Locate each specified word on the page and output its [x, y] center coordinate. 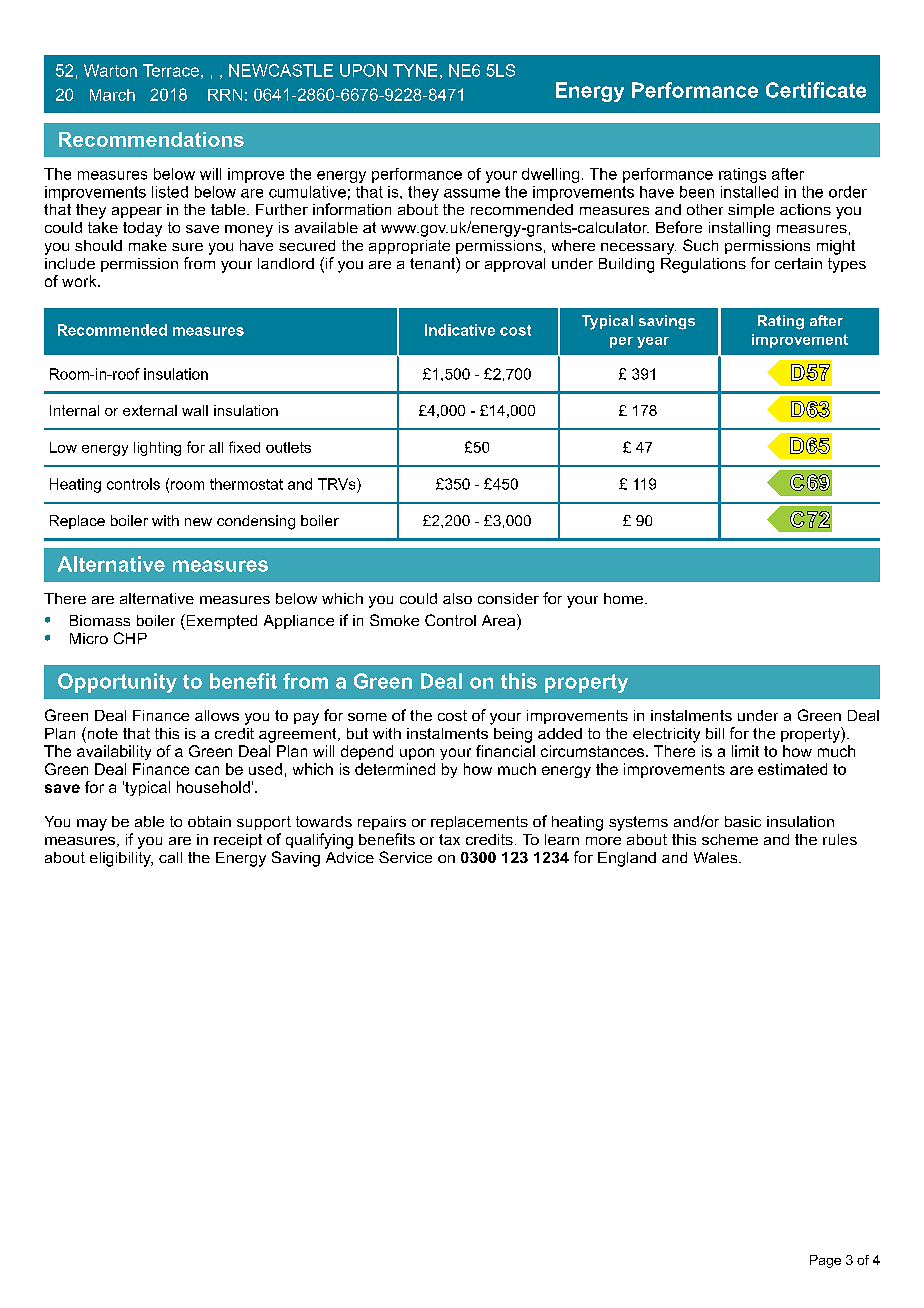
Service [405, 857]
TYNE [415, 70]
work [80, 281]
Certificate [816, 90]
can [207, 770]
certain [798, 263]
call [170, 857]
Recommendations [151, 139]
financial [505, 751]
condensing [256, 522]
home [623, 598]
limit [745, 751]
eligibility [121, 859]
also [457, 598]
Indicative [460, 330]
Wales [717, 857]
